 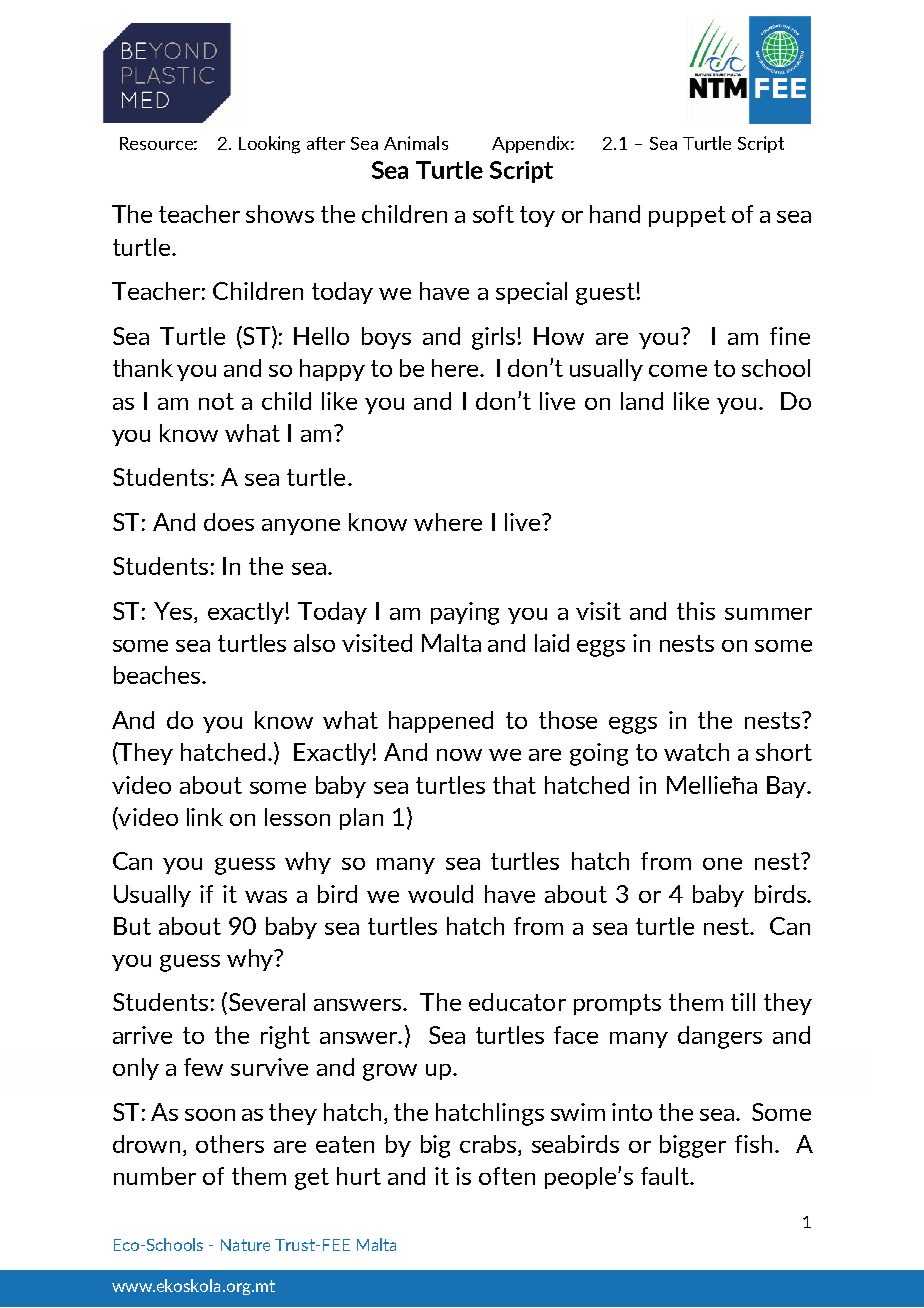 I want to click on fault, so click(x=666, y=1176).
